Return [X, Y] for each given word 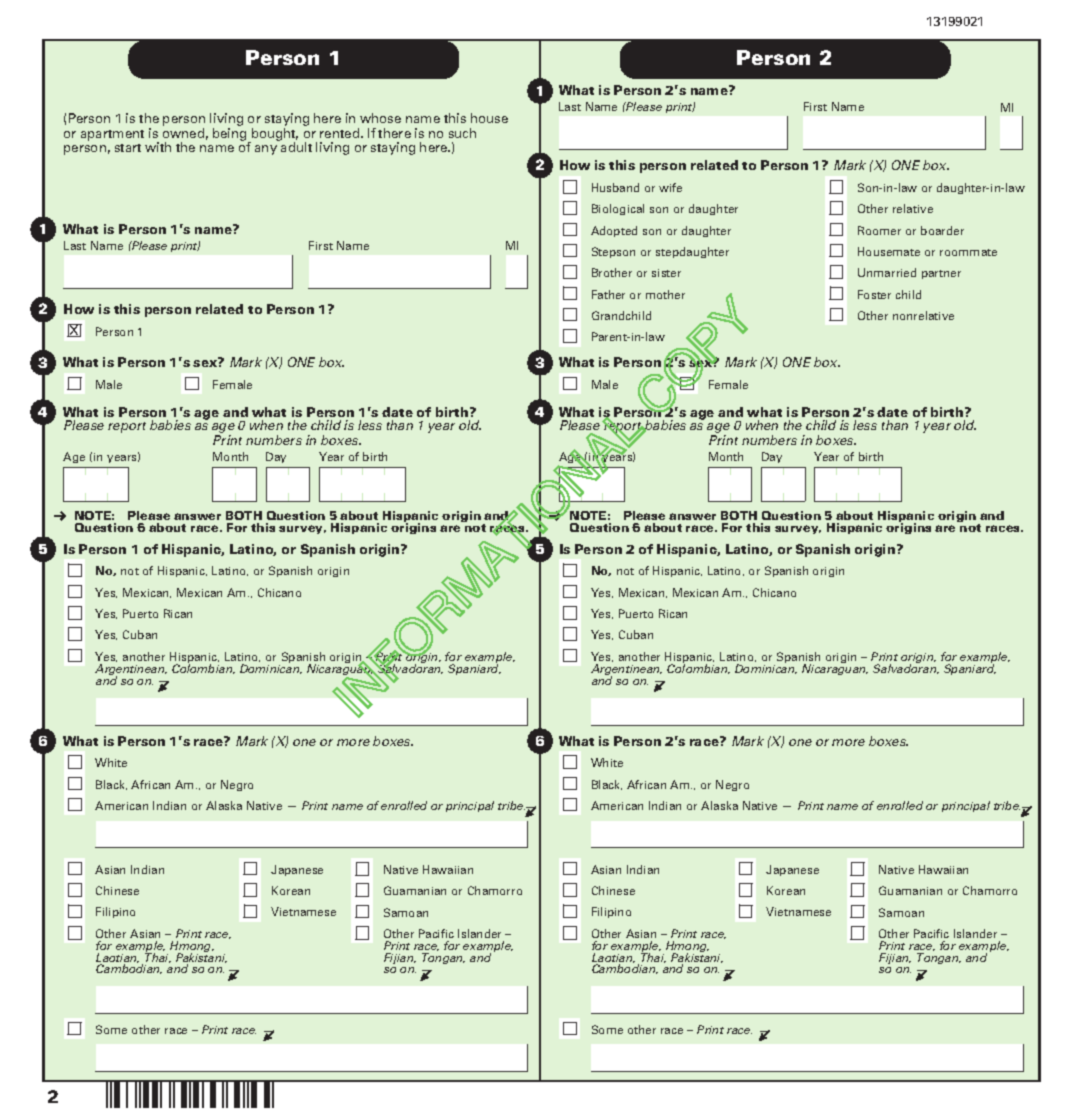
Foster [874, 294]
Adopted [614, 231]
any [266, 150]
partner [941, 274]
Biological [618, 209]
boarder [942, 230]
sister [666, 273]
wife [670, 187]
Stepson [613, 252]
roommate [968, 252]
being [231, 135]
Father [608, 294]
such [462, 133]
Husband [615, 187]
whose [380, 118]
